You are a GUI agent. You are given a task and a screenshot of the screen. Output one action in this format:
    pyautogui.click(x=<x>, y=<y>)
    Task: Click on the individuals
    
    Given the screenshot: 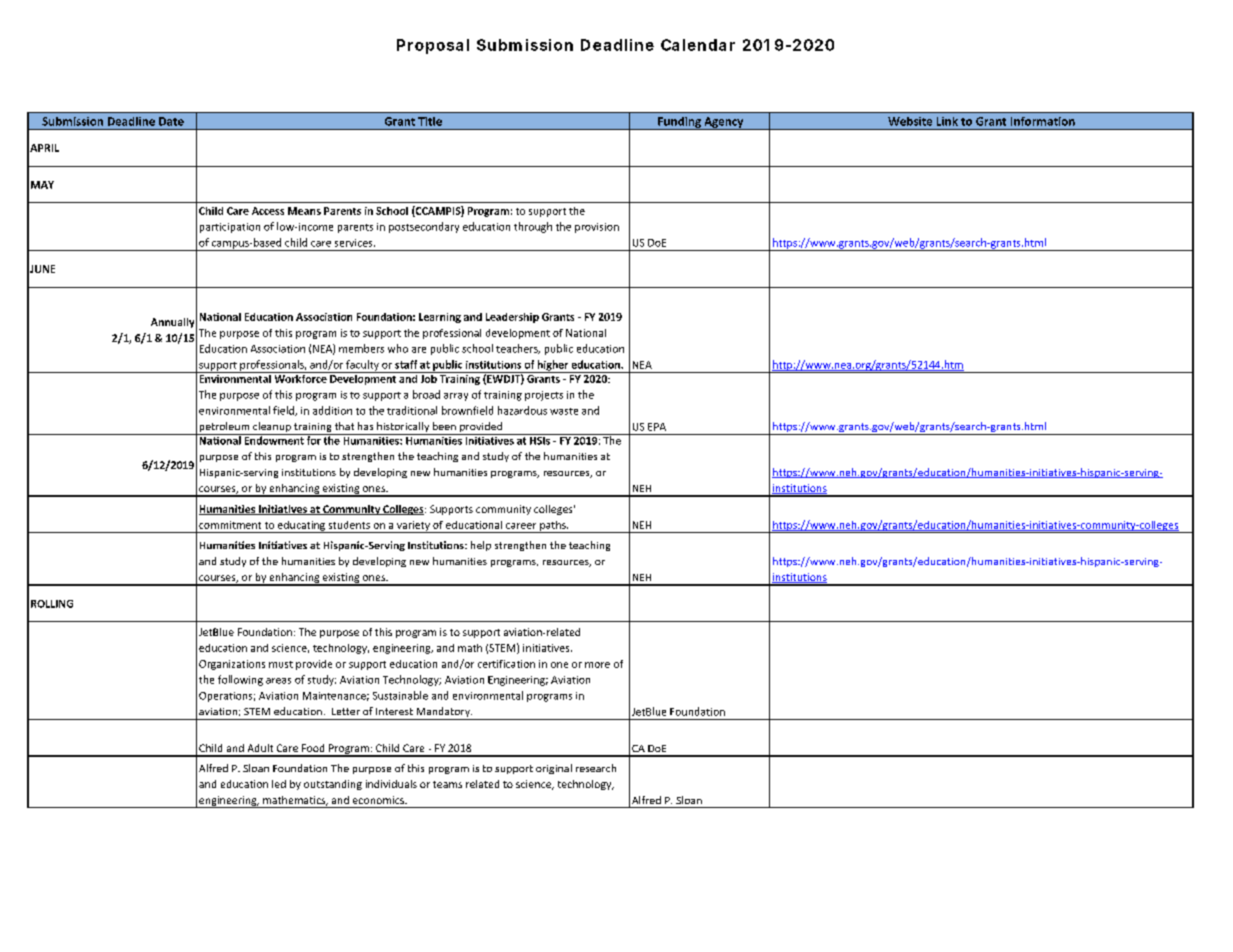 What is the action you would take?
    pyautogui.click(x=391, y=784)
